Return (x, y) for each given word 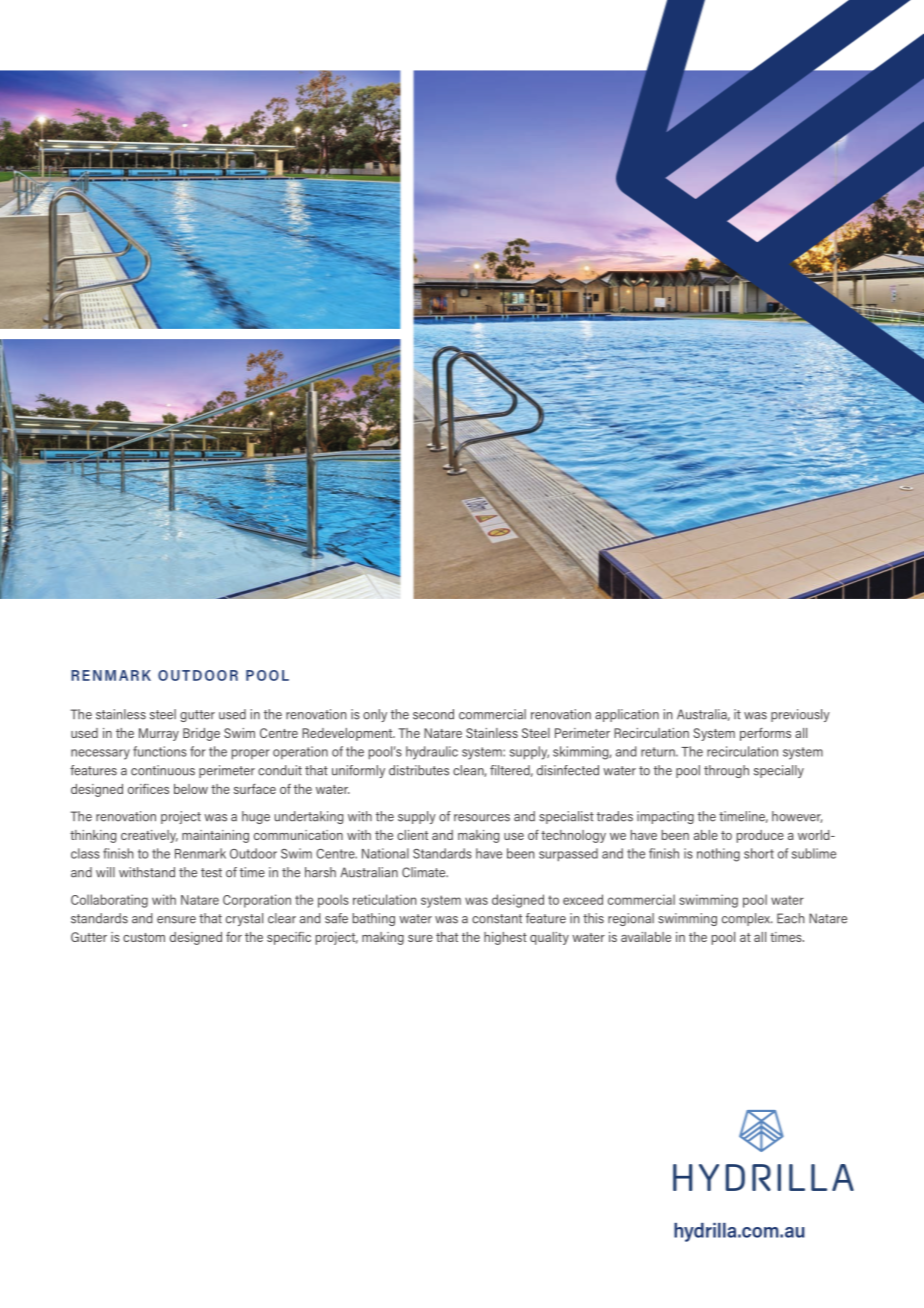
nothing (718, 855)
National (385, 853)
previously (800, 715)
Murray (159, 734)
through (726, 771)
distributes (419, 770)
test (211, 873)
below (191, 789)
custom (144, 937)
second (433, 714)
